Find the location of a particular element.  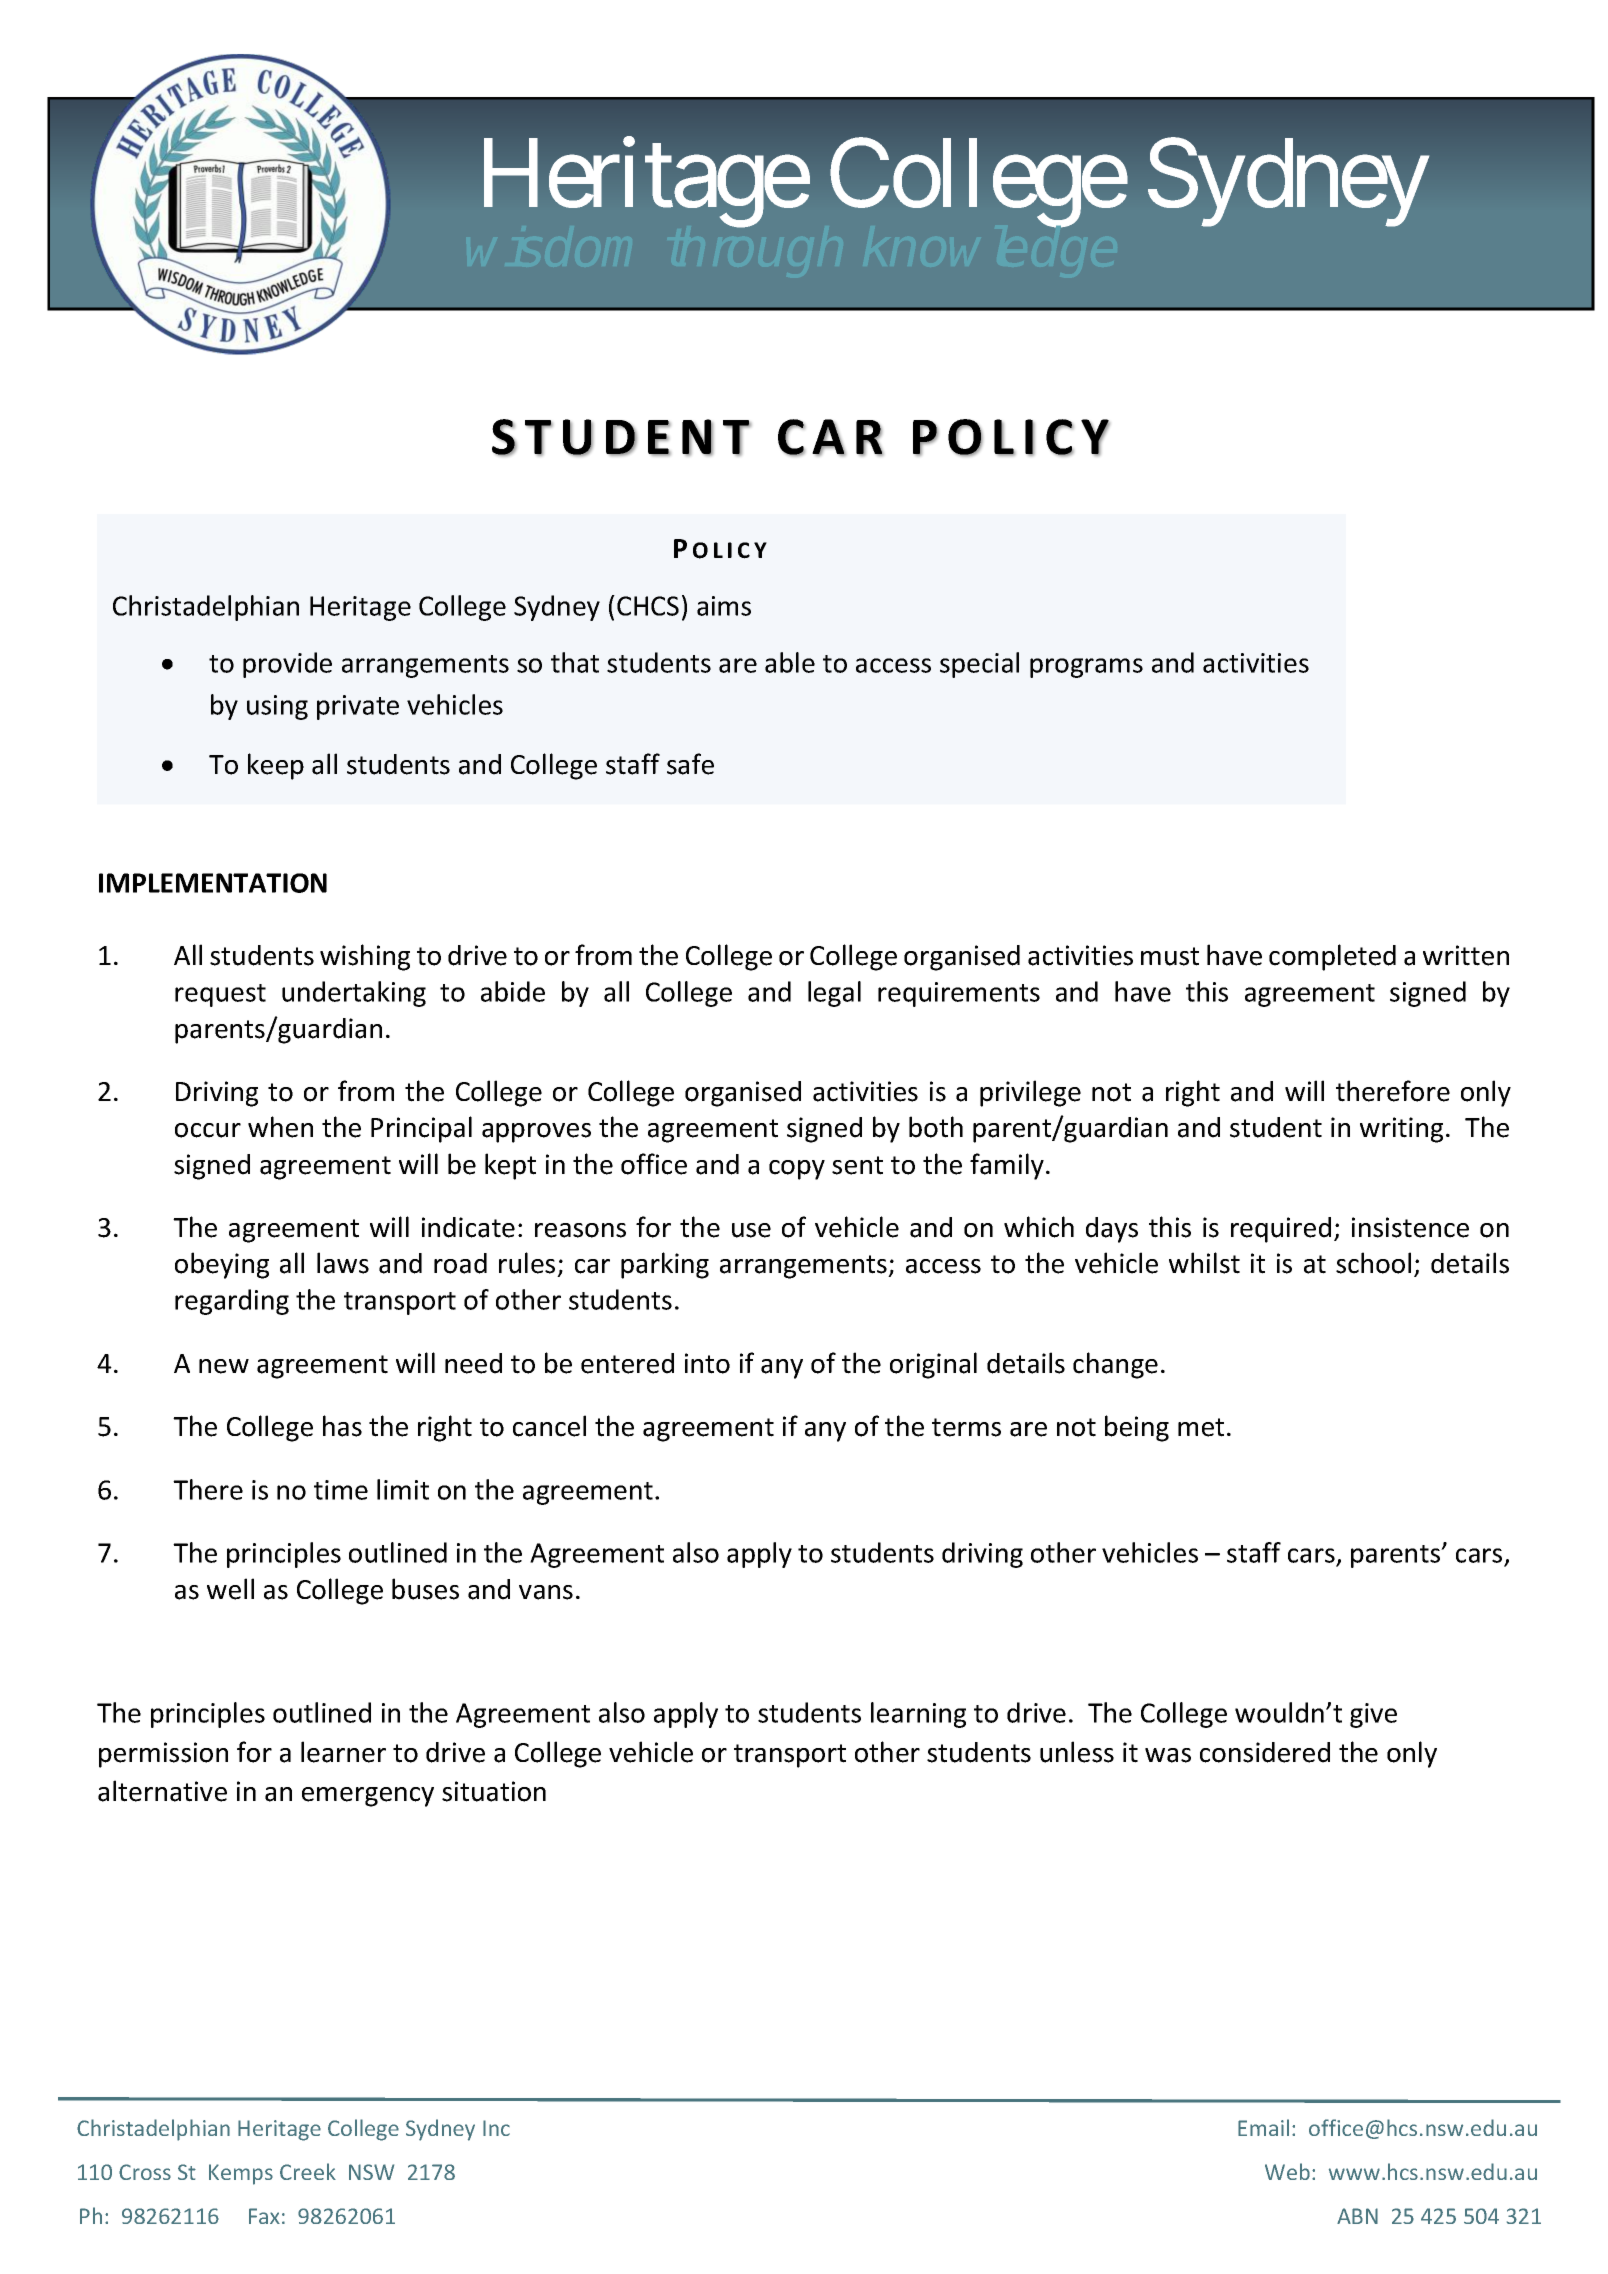

into is located at coordinates (707, 1363).
